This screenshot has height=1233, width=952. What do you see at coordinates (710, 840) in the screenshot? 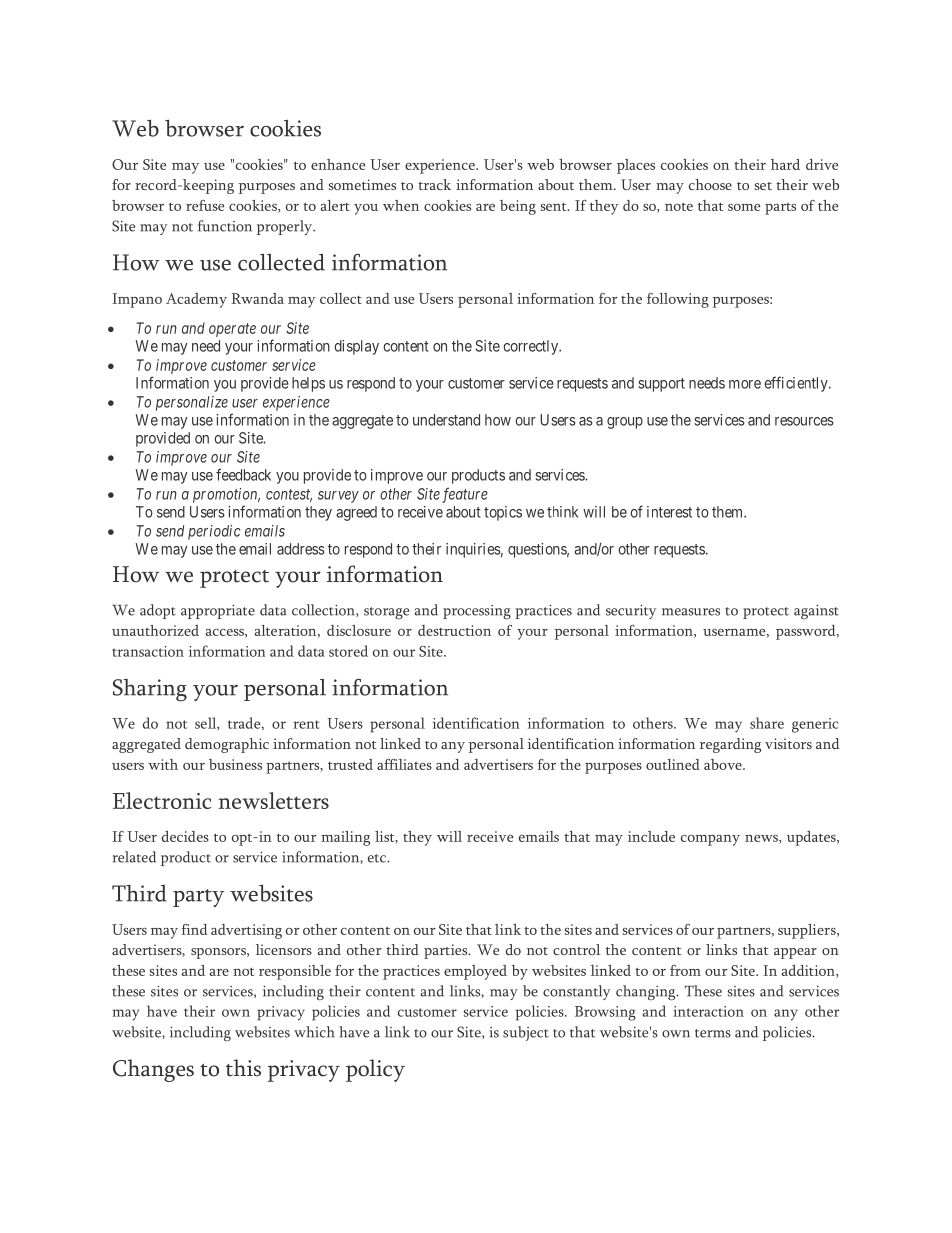
I see `company` at bounding box center [710, 840].
